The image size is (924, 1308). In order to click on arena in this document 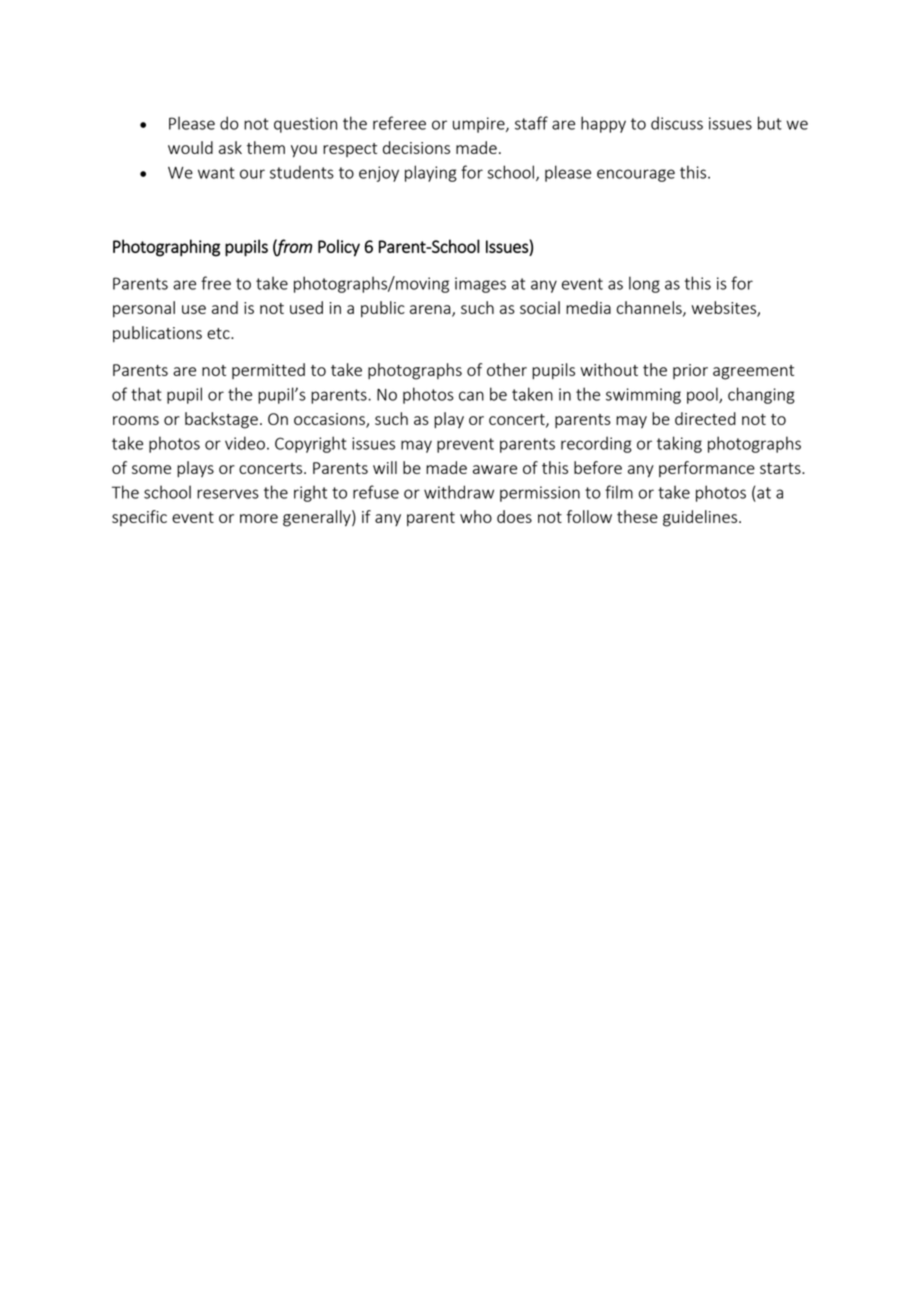, I will do `click(431, 311)`.
